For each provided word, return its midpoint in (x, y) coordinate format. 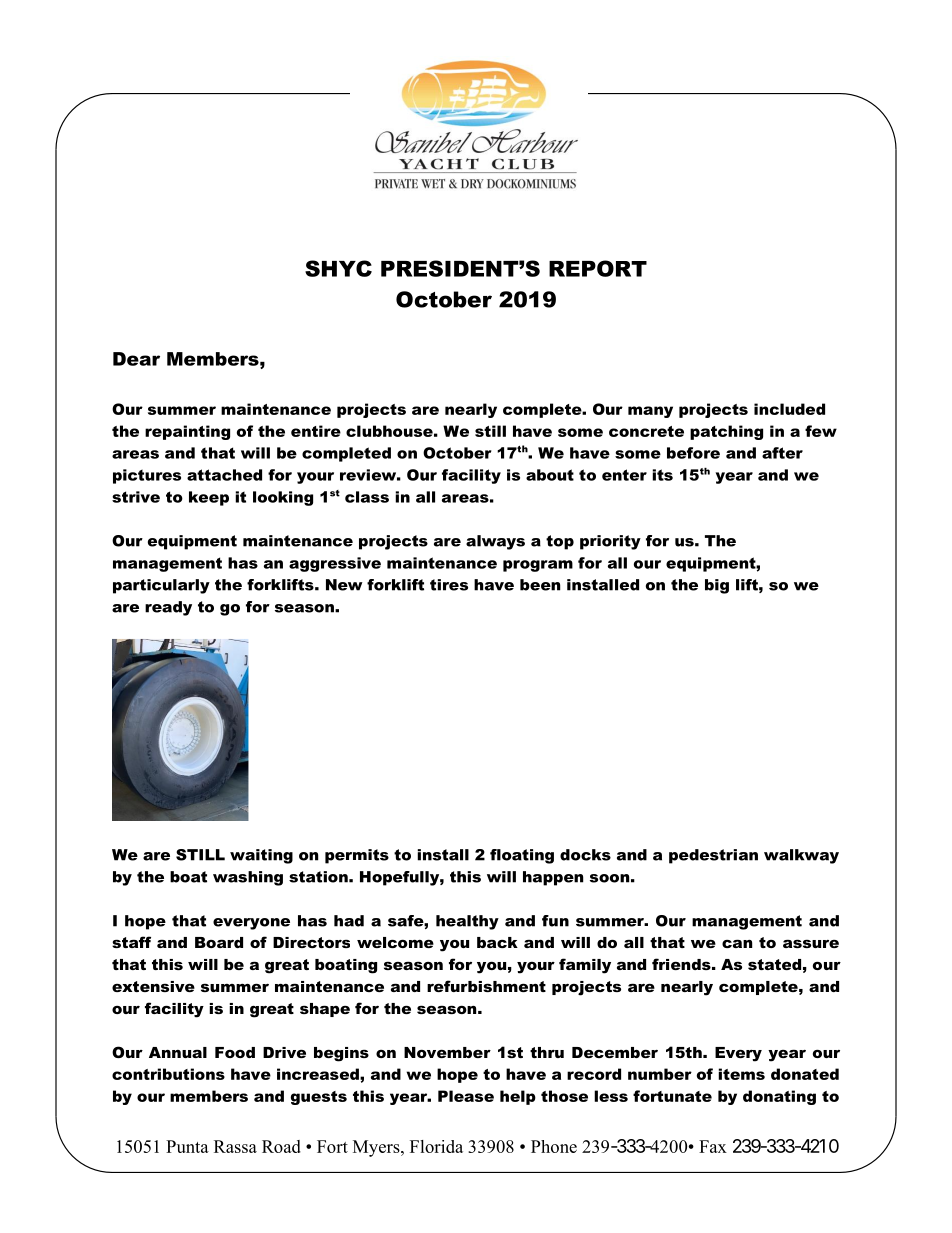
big (717, 586)
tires (449, 585)
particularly (161, 586)
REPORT (598, 268)
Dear (136, 359)
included (789, 409)
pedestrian (713, 856)
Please (466, 1096)
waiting (261, 856)
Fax (713, 1146)
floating (522, 856)
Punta (187, 1146)
